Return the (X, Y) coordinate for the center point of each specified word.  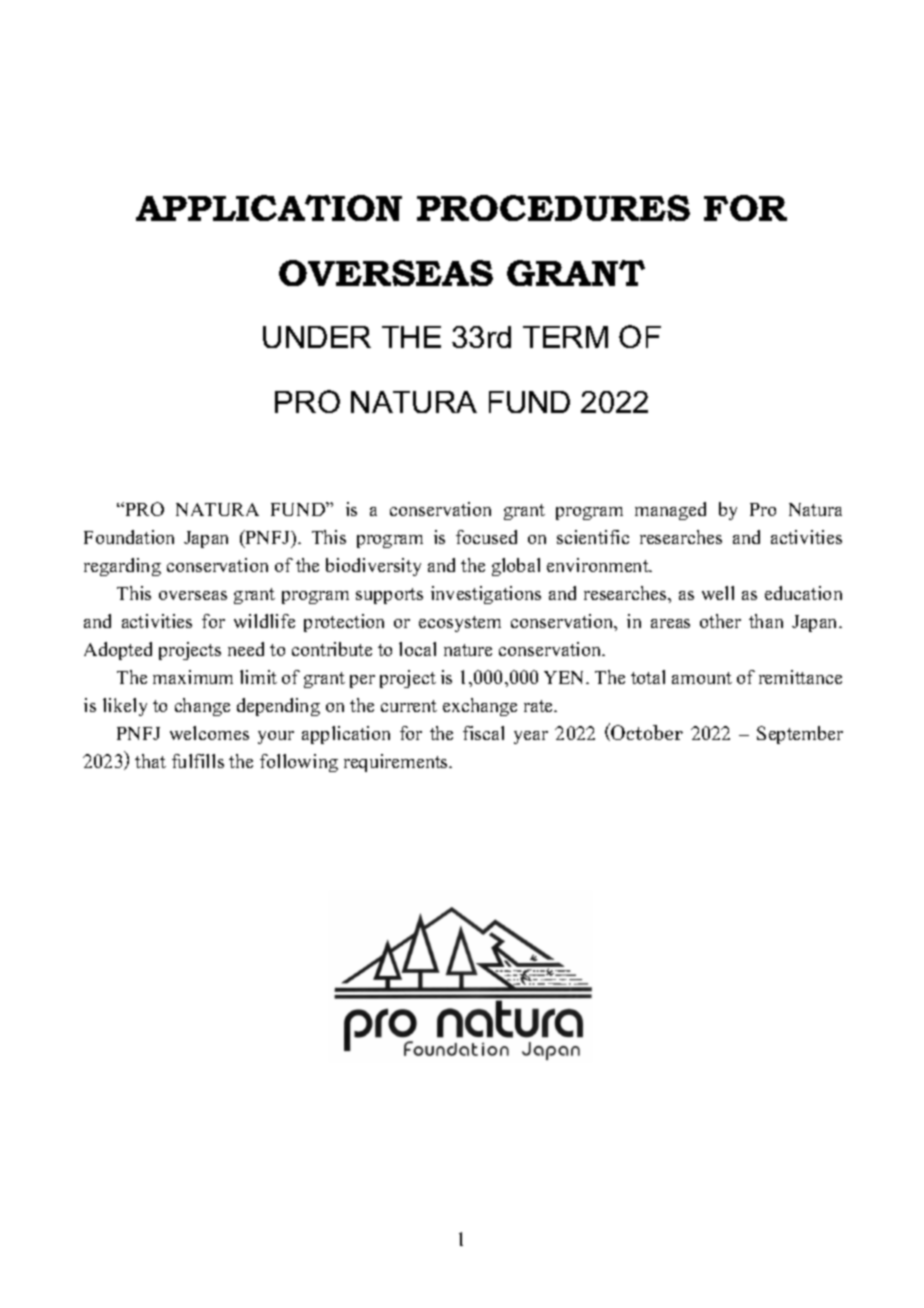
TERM (565, 337)
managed (670, 511)
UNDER (317, 337)
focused (486, 537)
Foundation (129, 537)
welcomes (209, 733)
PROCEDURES (553, 208)
